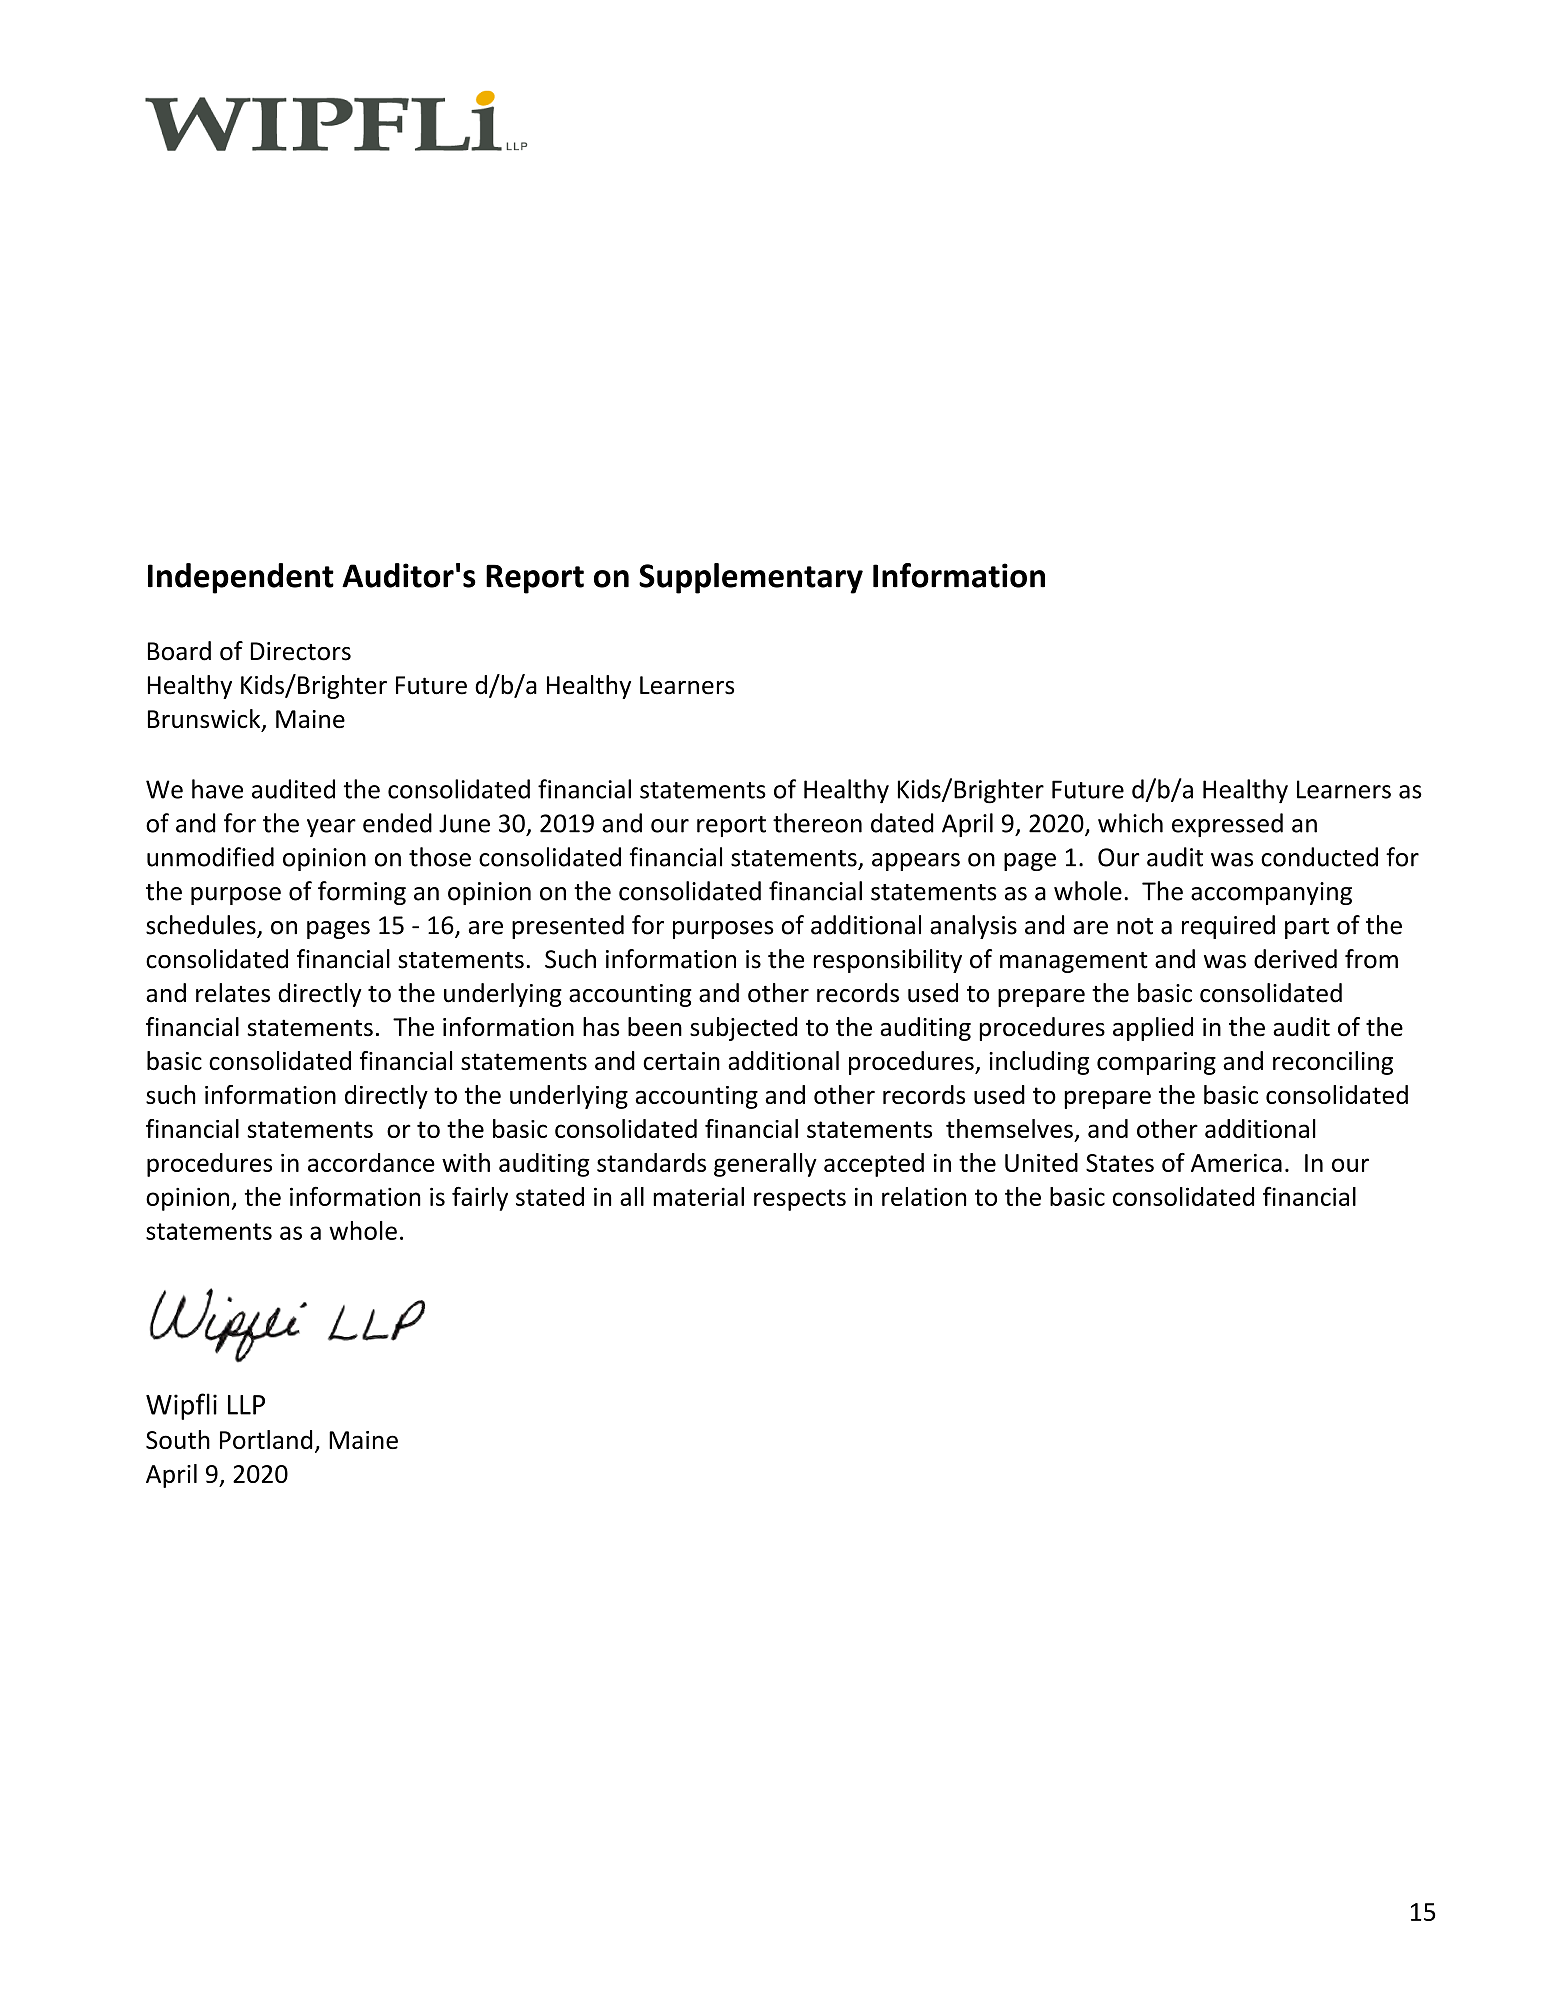 This screenshot has height=2001, width=1546. Describe the element at coordinates (681, 1061) in the screenshot. I see `certain` at that location.
